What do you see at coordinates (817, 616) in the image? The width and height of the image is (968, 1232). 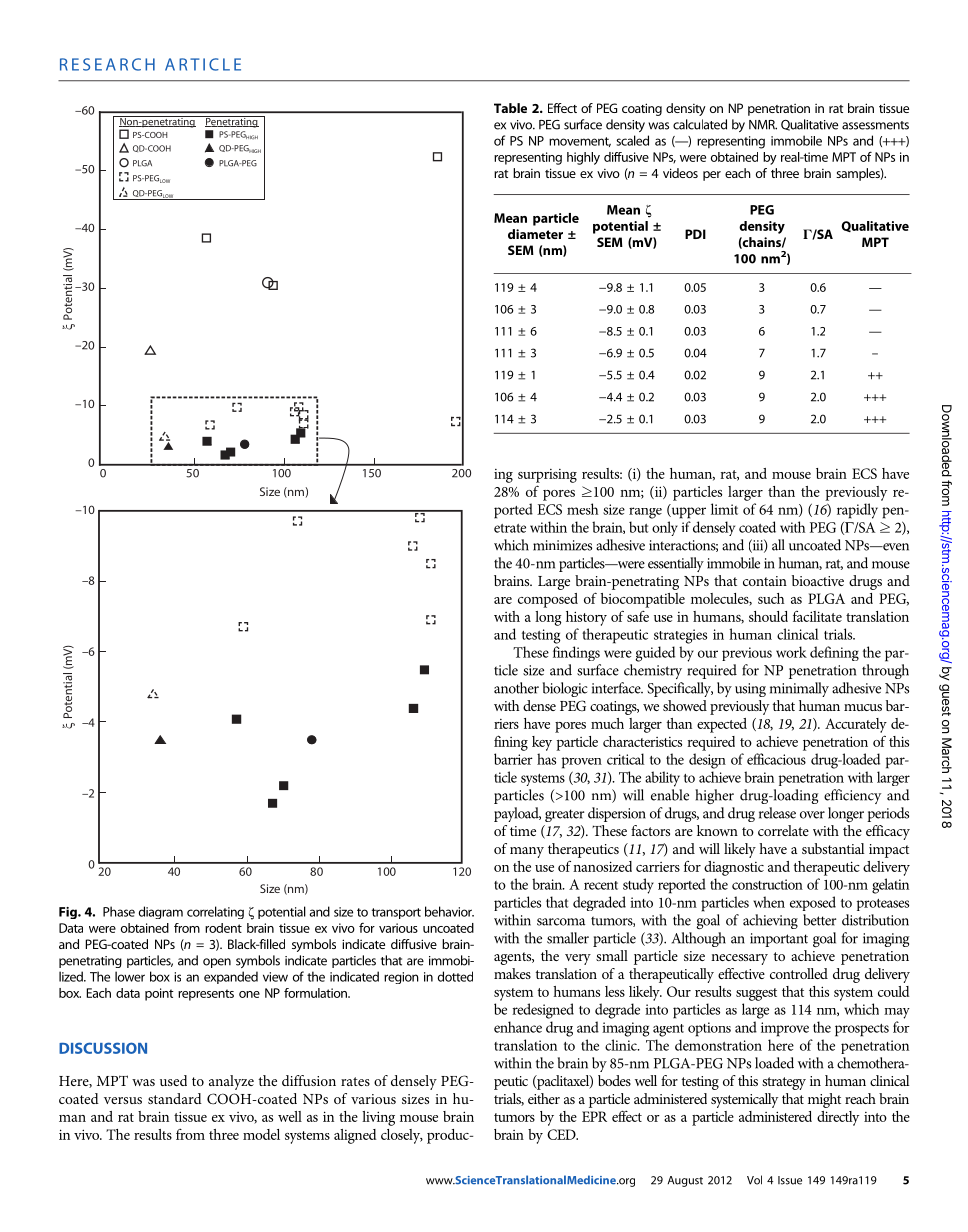 I see `facilitate` at bounding box center [817, 616].
